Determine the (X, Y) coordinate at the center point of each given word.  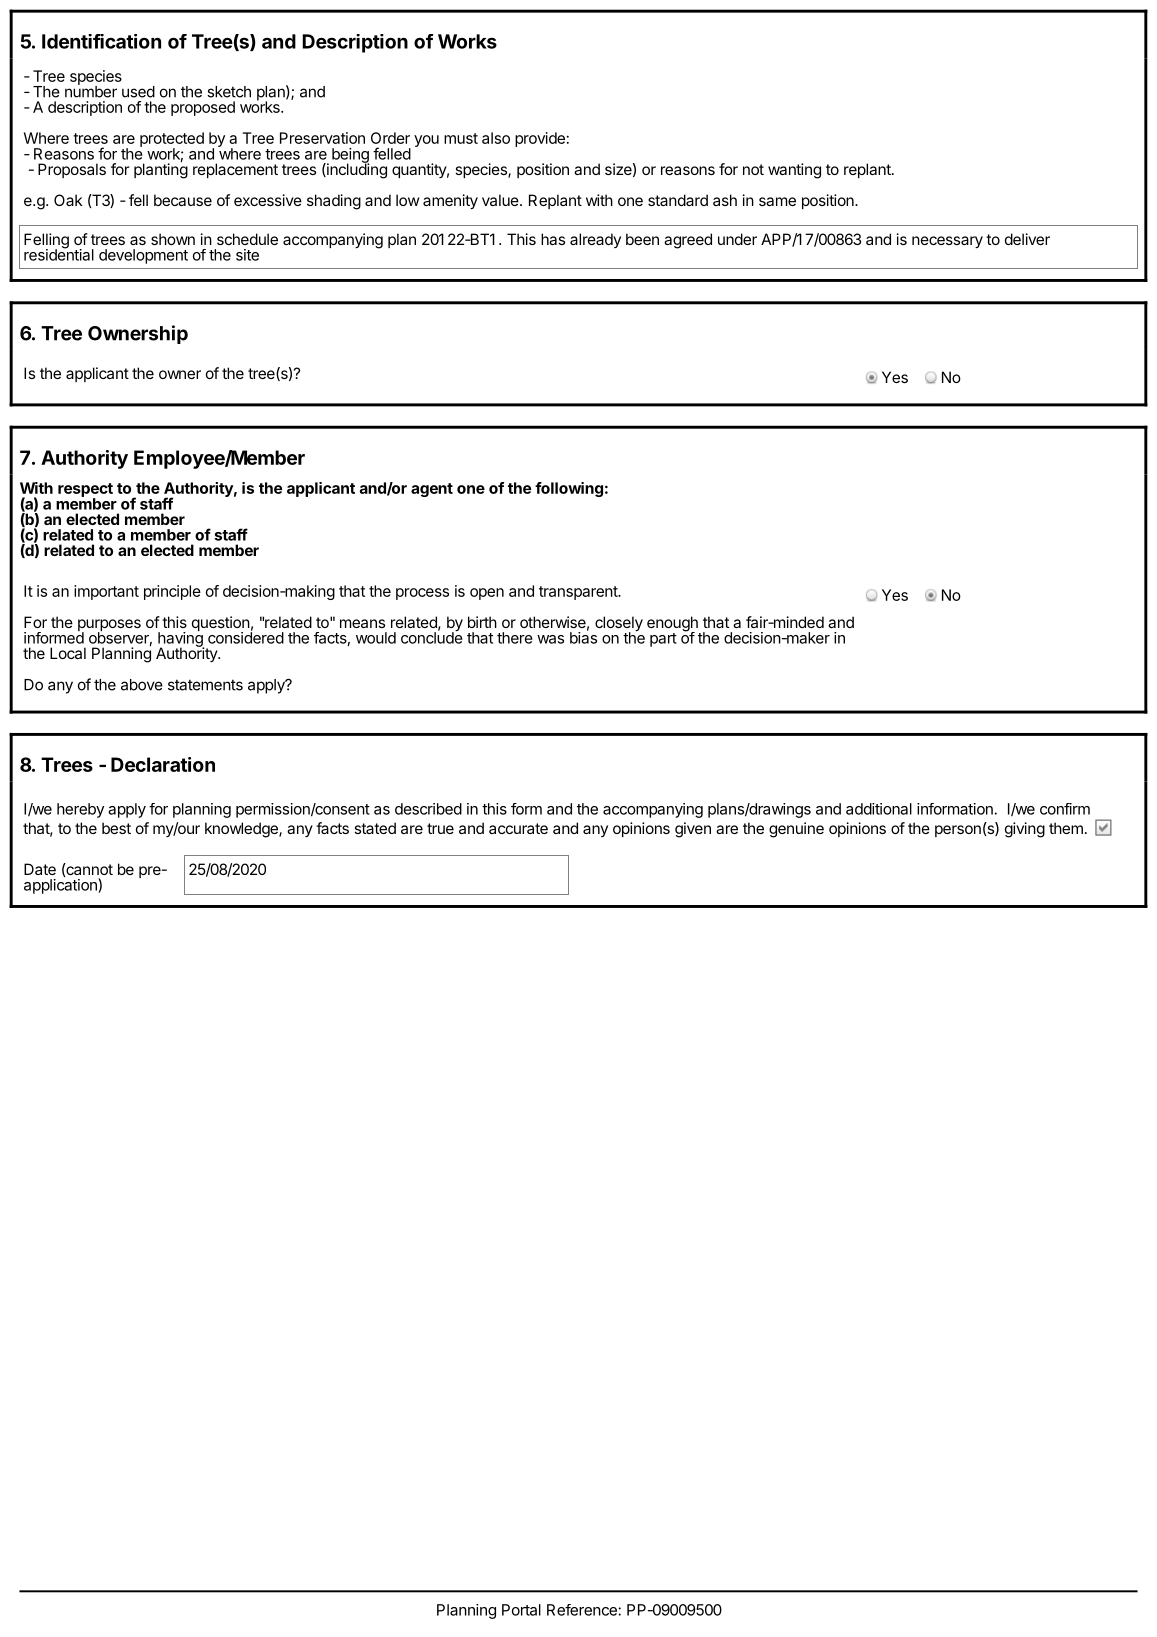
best (116, 828)
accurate (518, 828)
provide (540, 139)
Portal (521, 1610)
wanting (794, 171)
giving (1025, 830)
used (138, 92)
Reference (582, 1610)
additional (879, 809)
